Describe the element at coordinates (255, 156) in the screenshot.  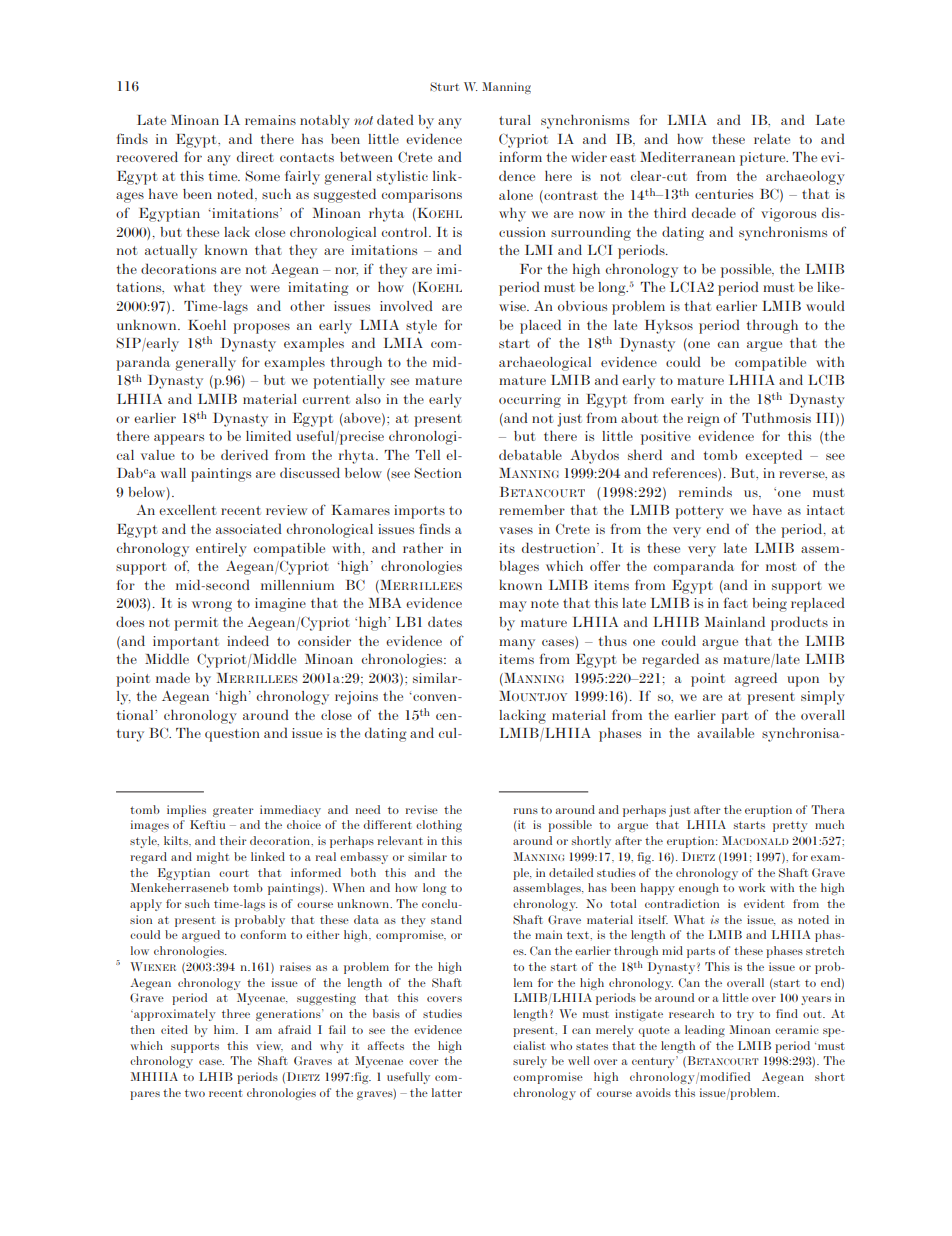
I see `direct` at that location.
